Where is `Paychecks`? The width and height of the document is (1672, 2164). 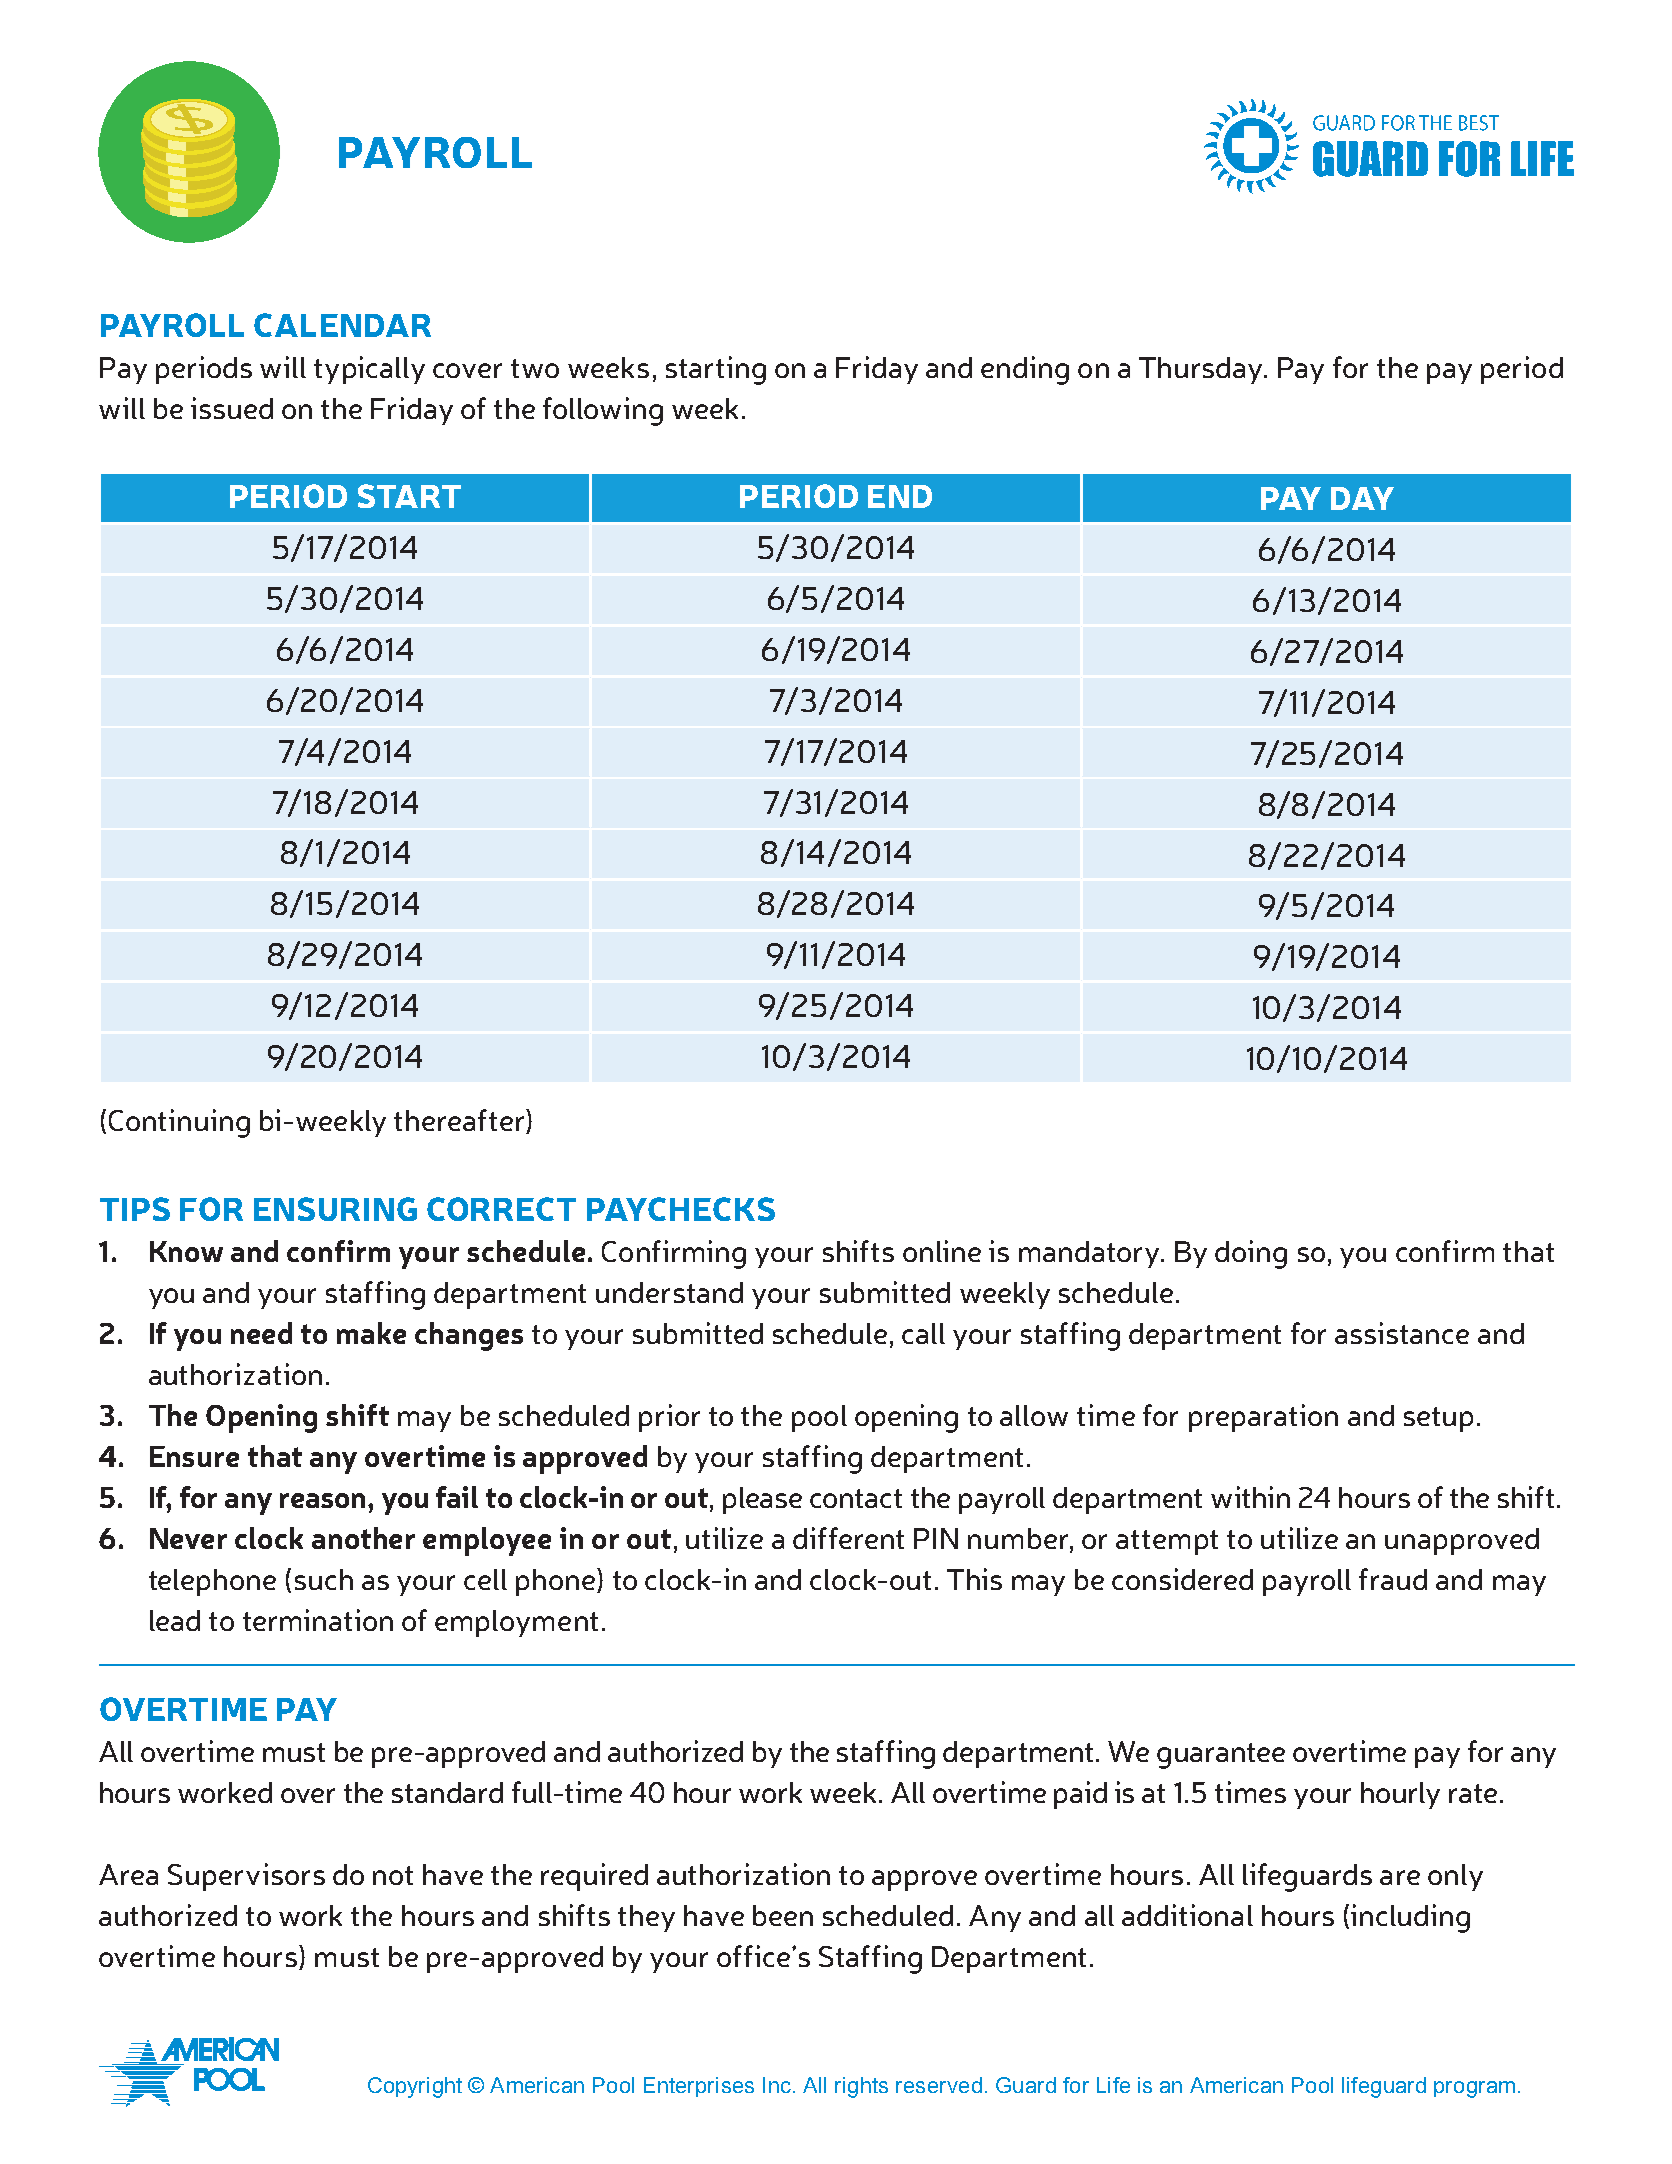
Paychecks is located at coordinates (681, 1209).
